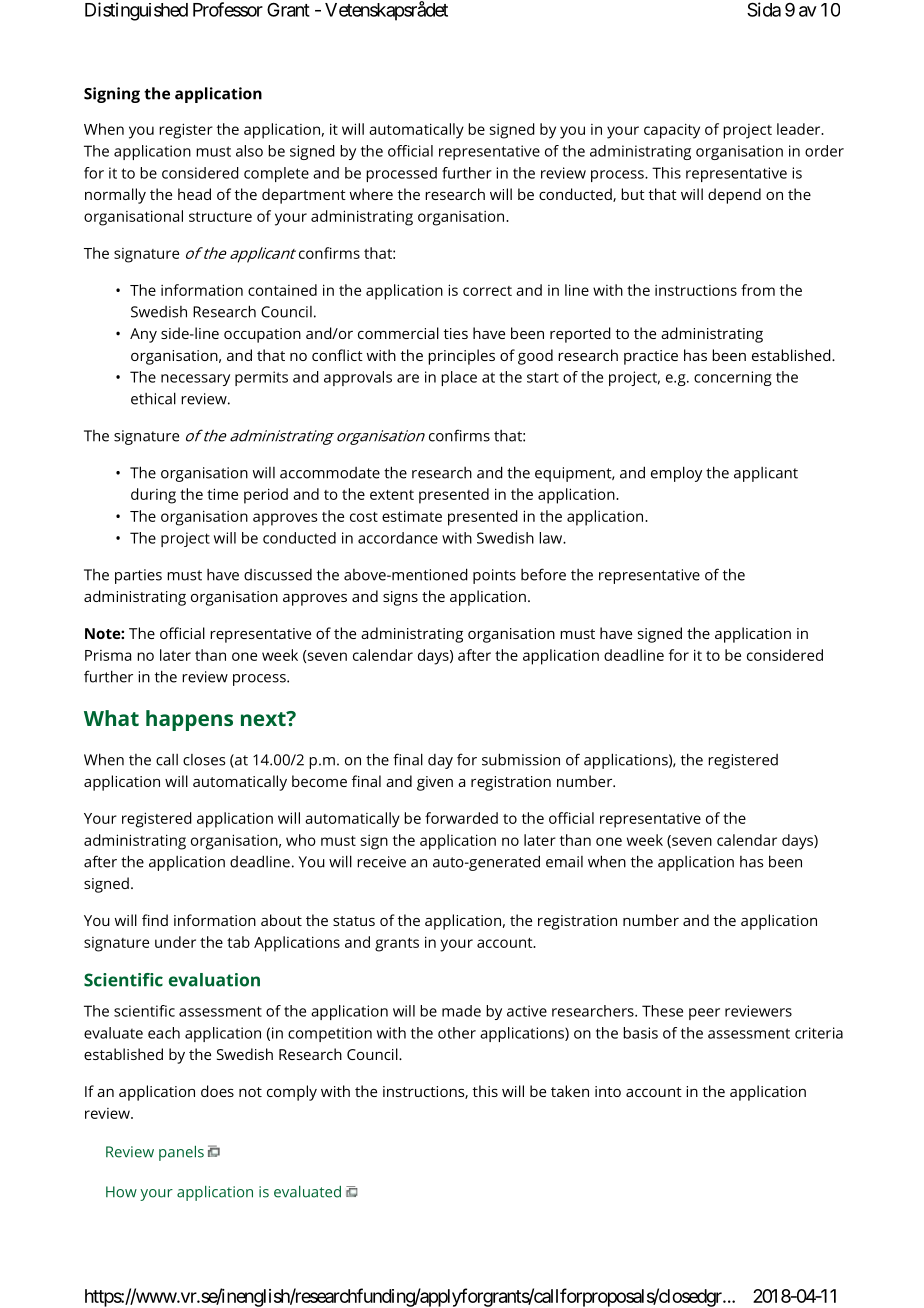 This image has height=1308, width=924. I want to click on leader, so click(800, 129).
